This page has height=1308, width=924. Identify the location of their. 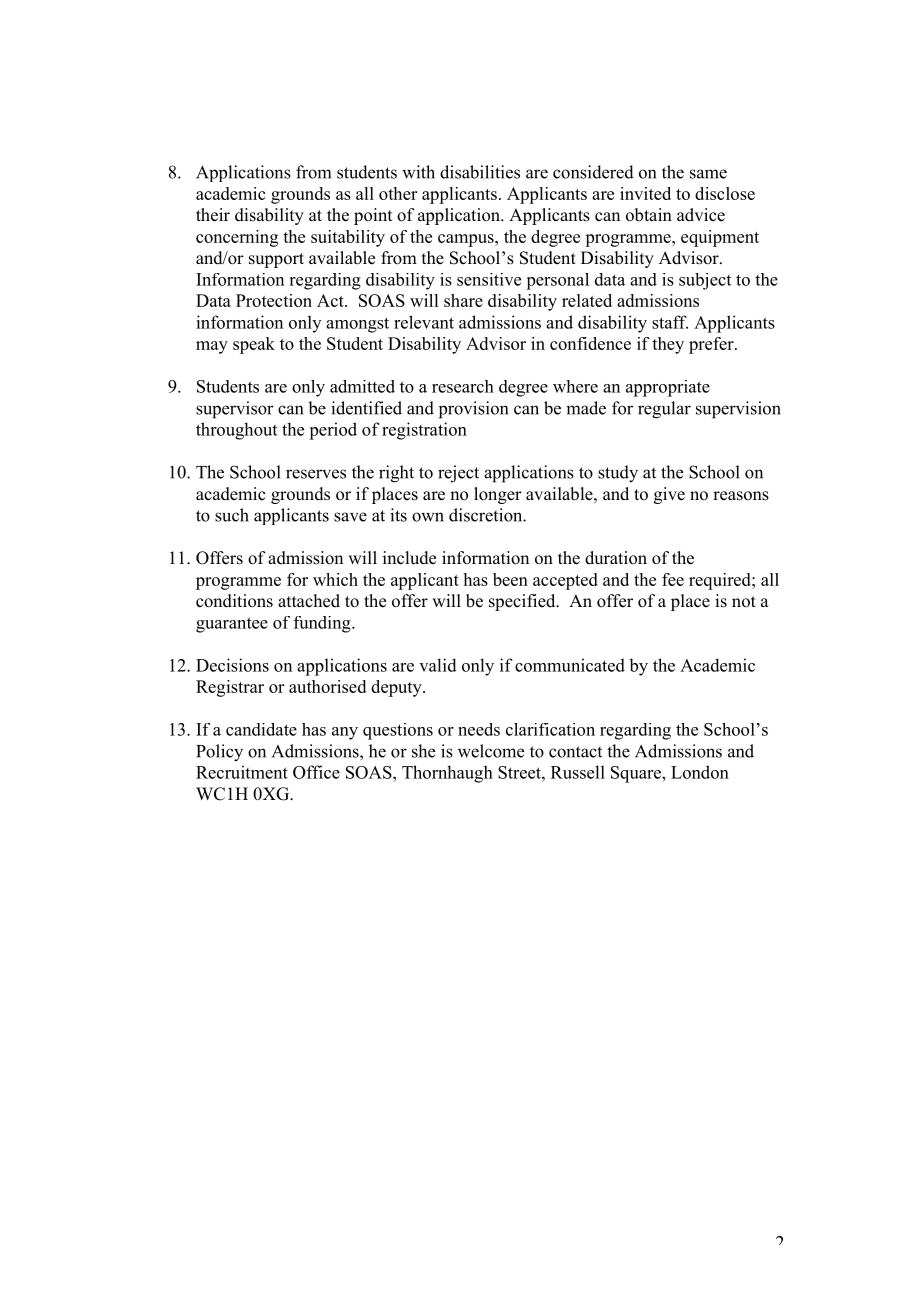
(213, 215).
